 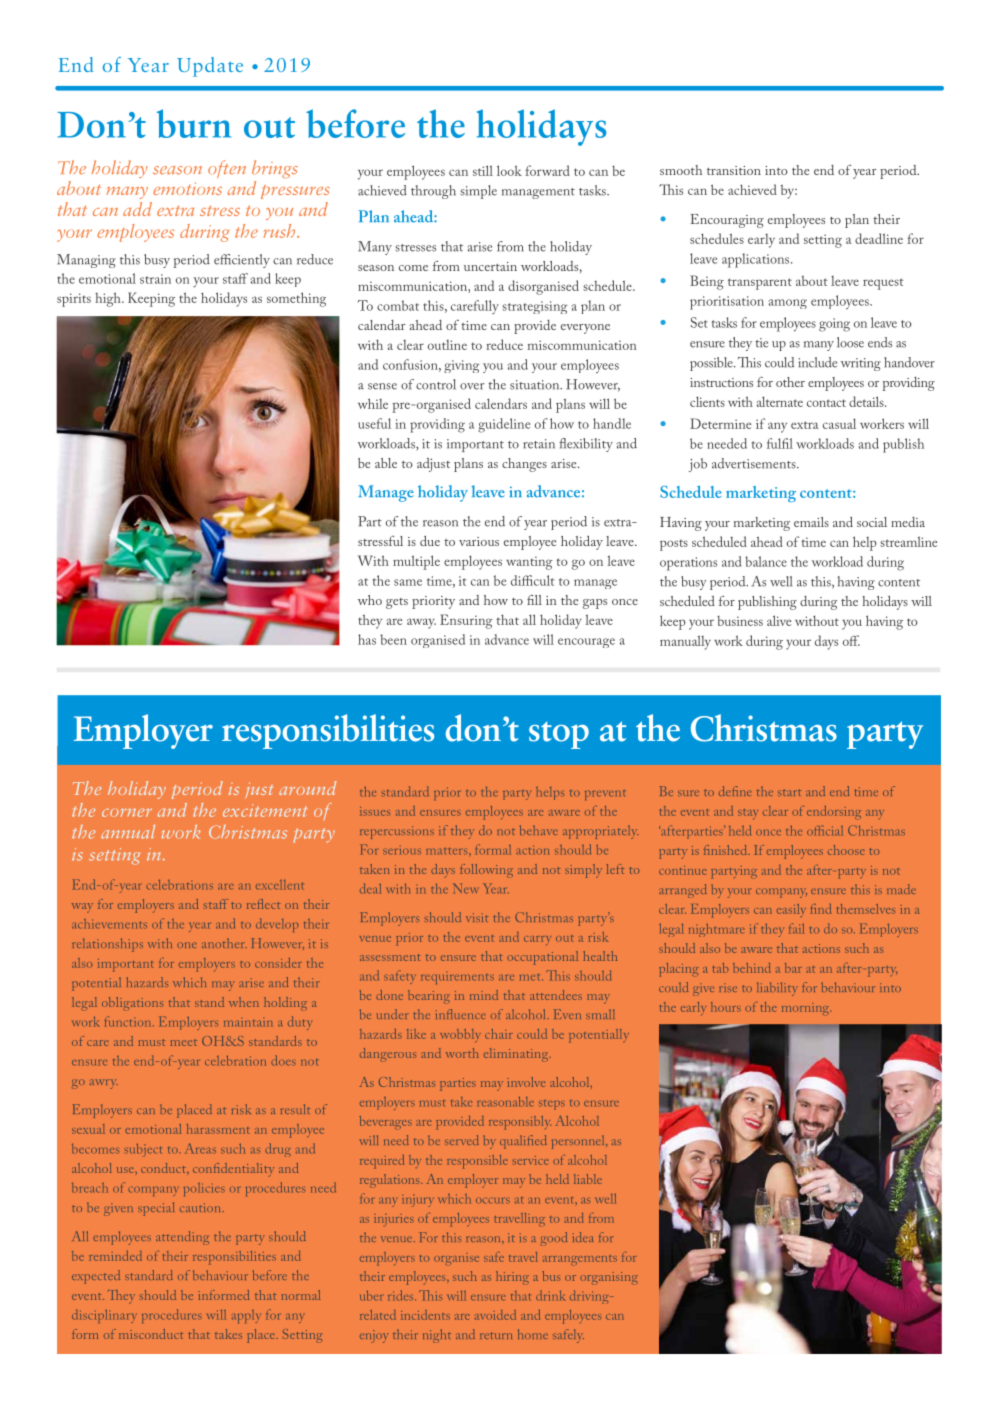 What do you see at coordinates (779, 620) in the document?
I see `alive` at bounding box center [779, 620].
